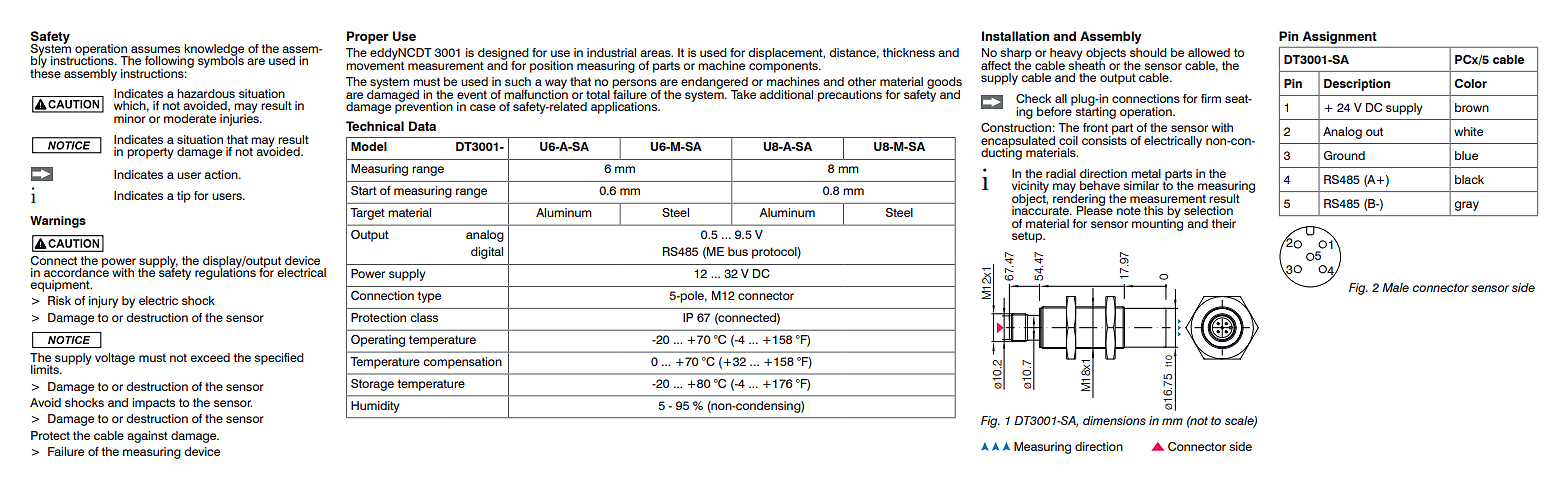 The width and height of the image is (1568, 486). Describe the element at coordinates (1395, 287) in the image. I see `Male` at that location.
